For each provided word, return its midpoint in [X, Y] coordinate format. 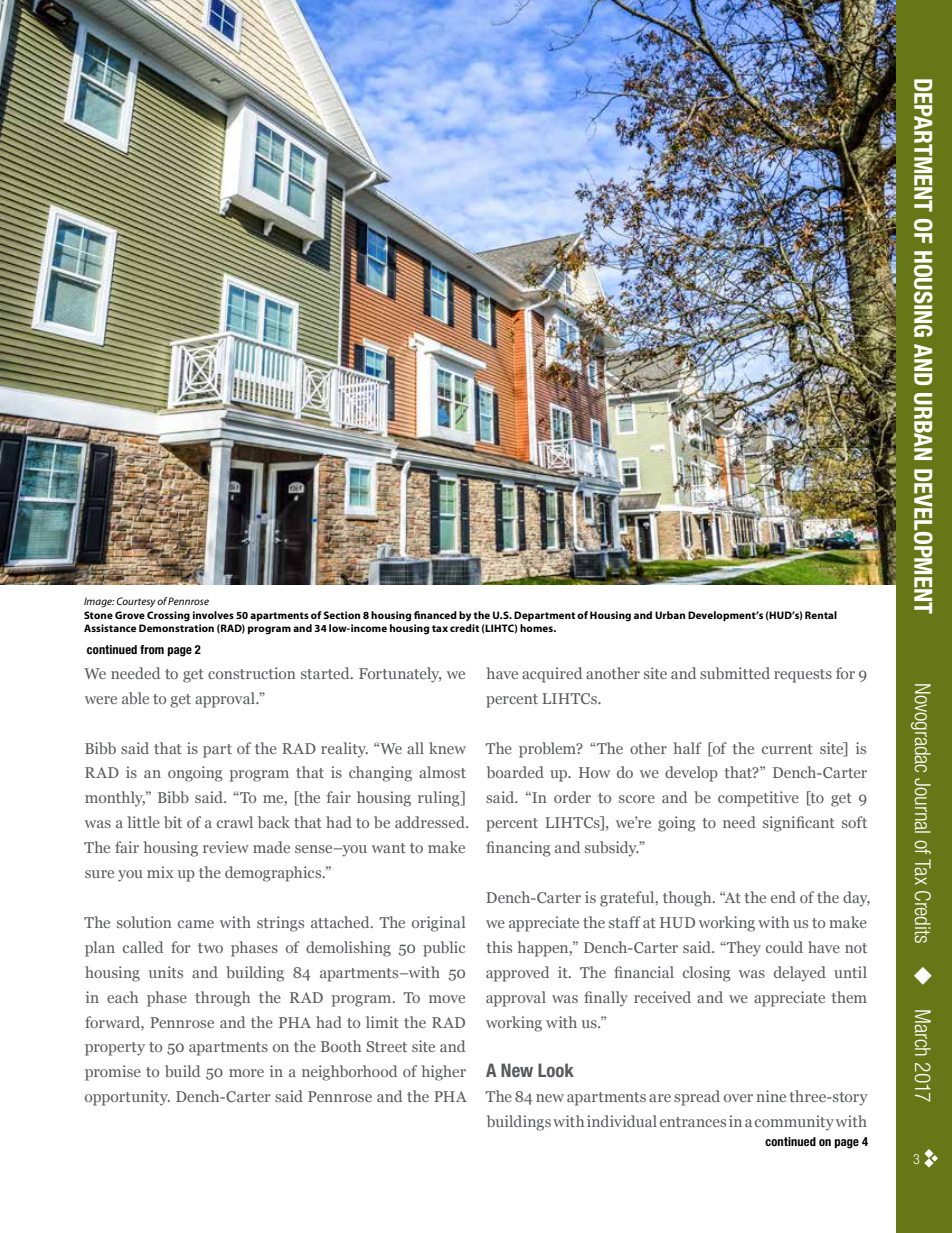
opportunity [127, 1098]
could [784, 947]
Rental [821, 615]
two [210, 948]
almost [442, 772]
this [499, 947]
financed [435, 615]
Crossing [168, 616]
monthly [115, 799]
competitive [758, 799]
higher [443, 1073]
